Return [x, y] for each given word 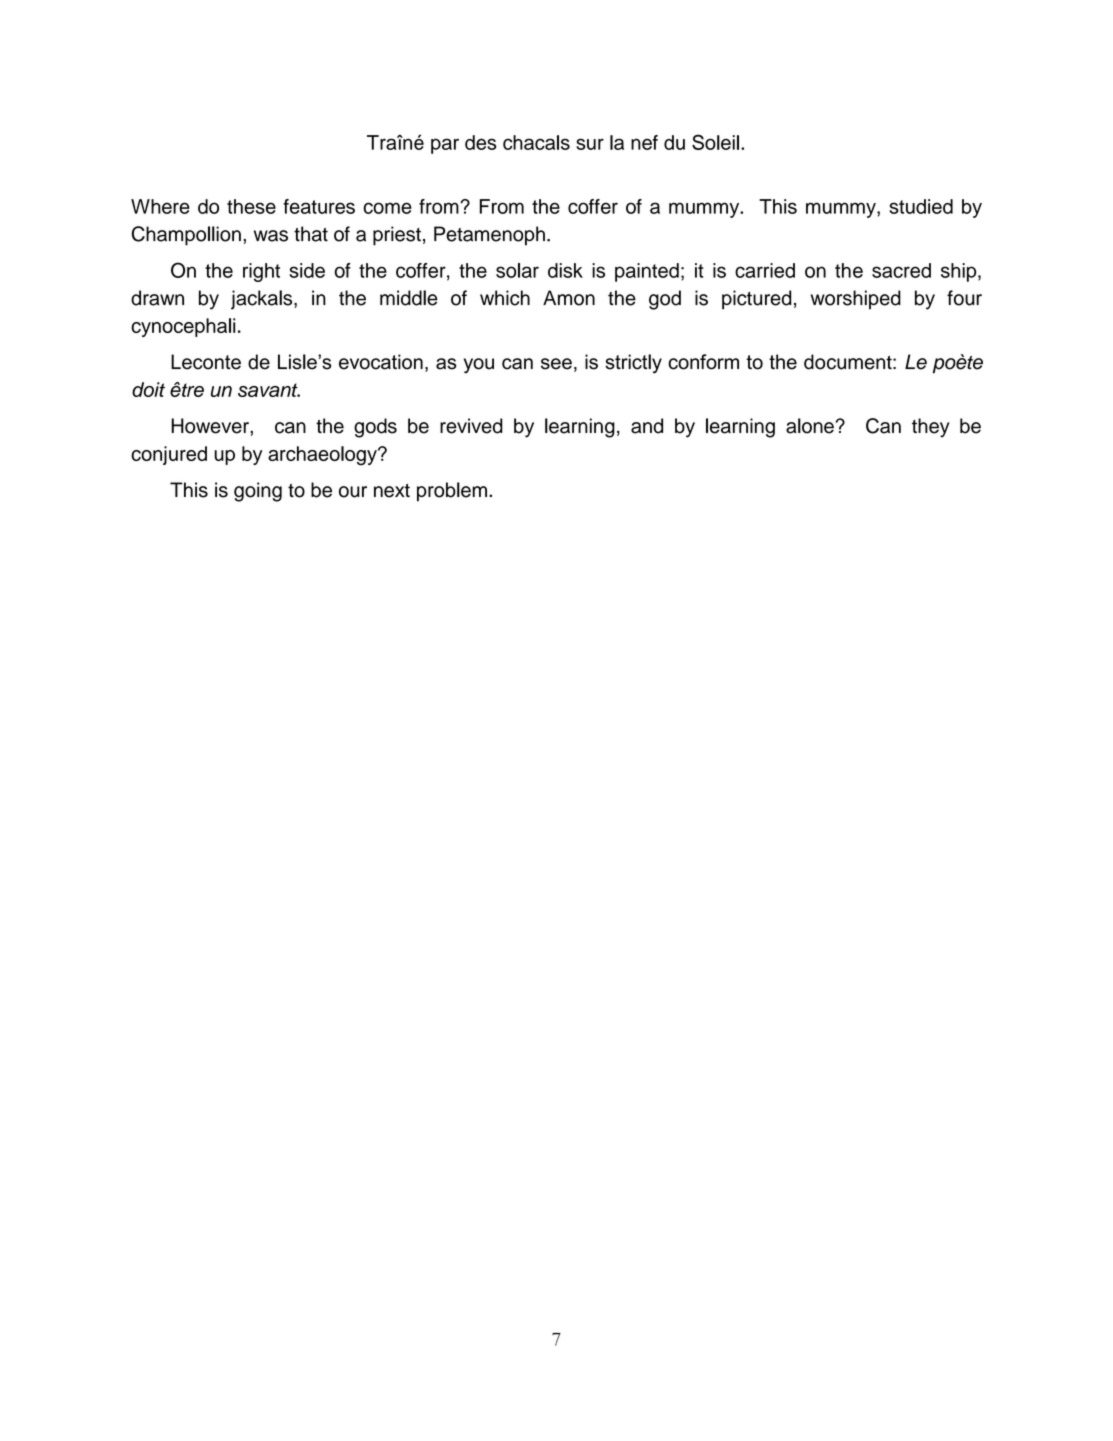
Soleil [715, 142]
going [258, 492]
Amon [569, 298]
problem [452, 492]
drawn [157, 298]
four [964, 298]
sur [590, 144]
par [445, 146]
